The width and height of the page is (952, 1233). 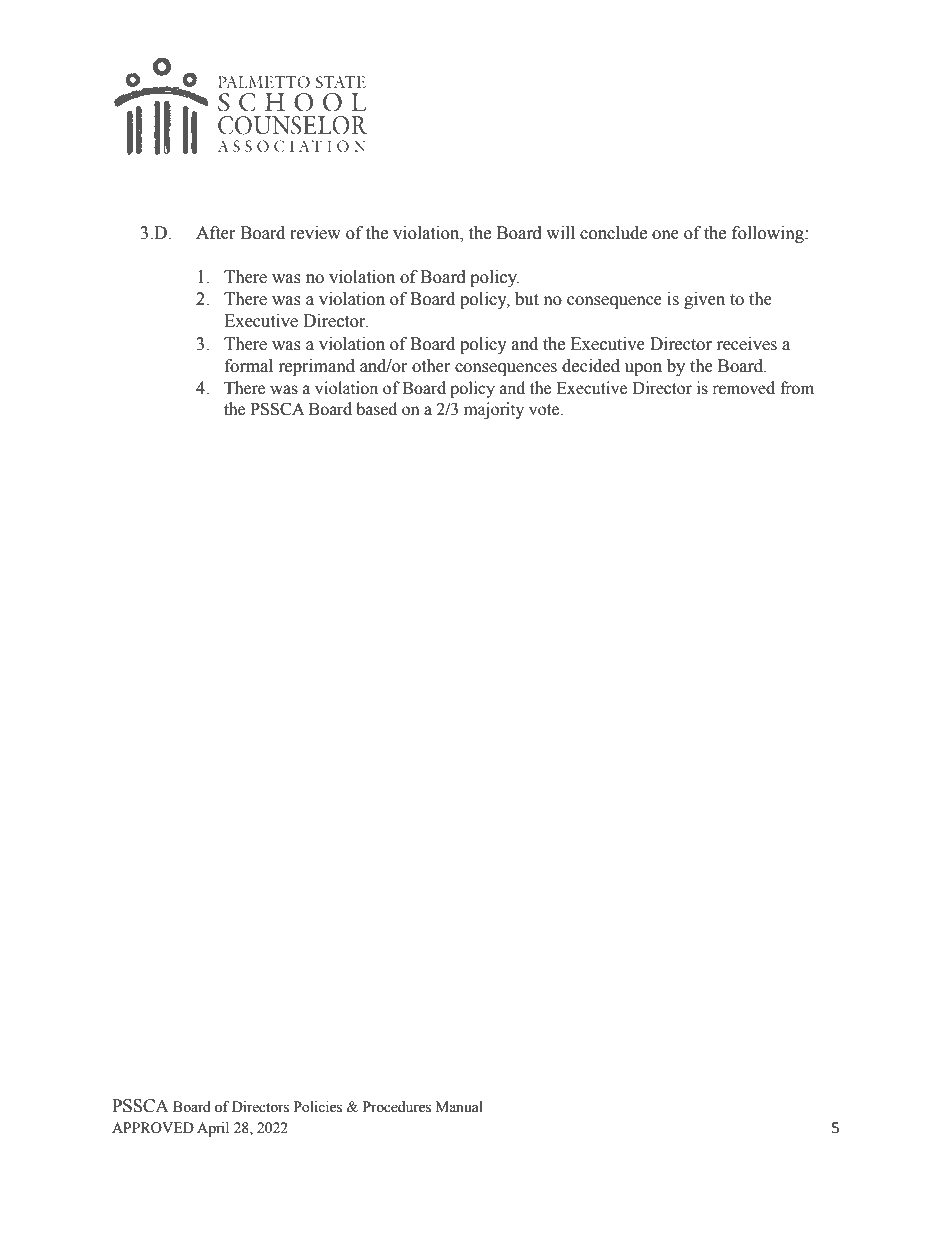 I want to click on but, so click(x=527, y=299).
